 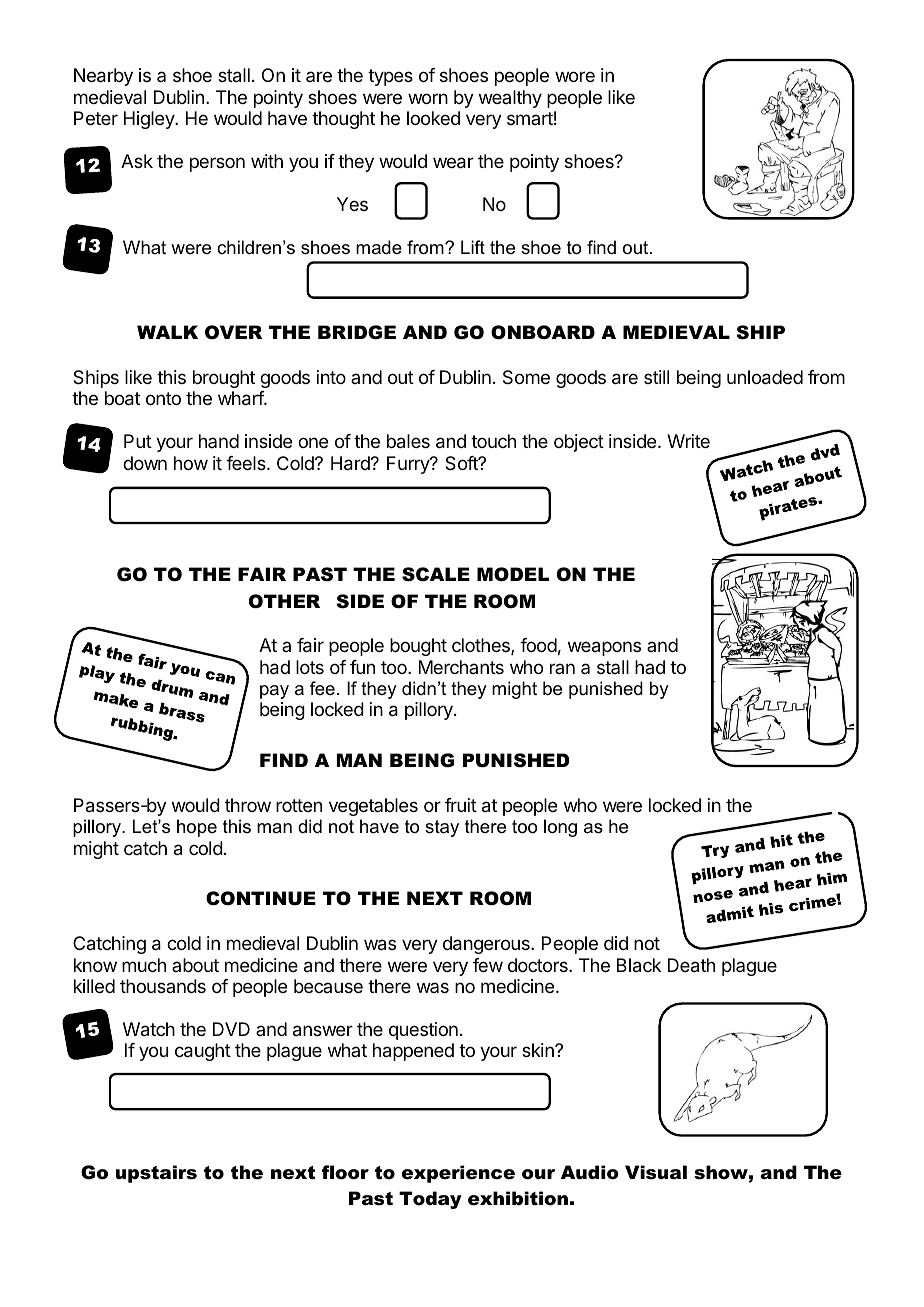 I want to click on long, so click(x=560, y=828).
